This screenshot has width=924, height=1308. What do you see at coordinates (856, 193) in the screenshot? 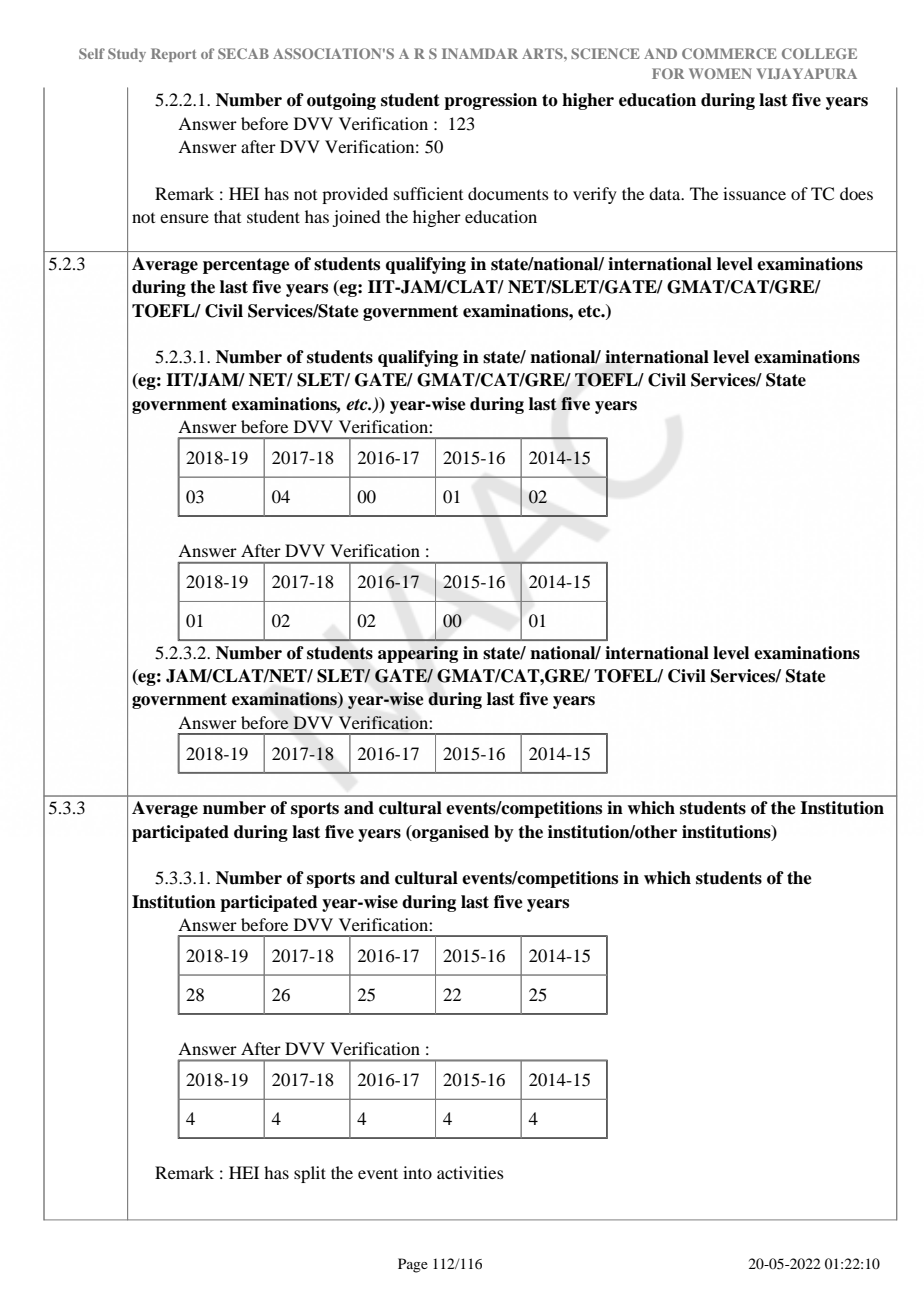
I see `does` at bounding box center [856, 193].
